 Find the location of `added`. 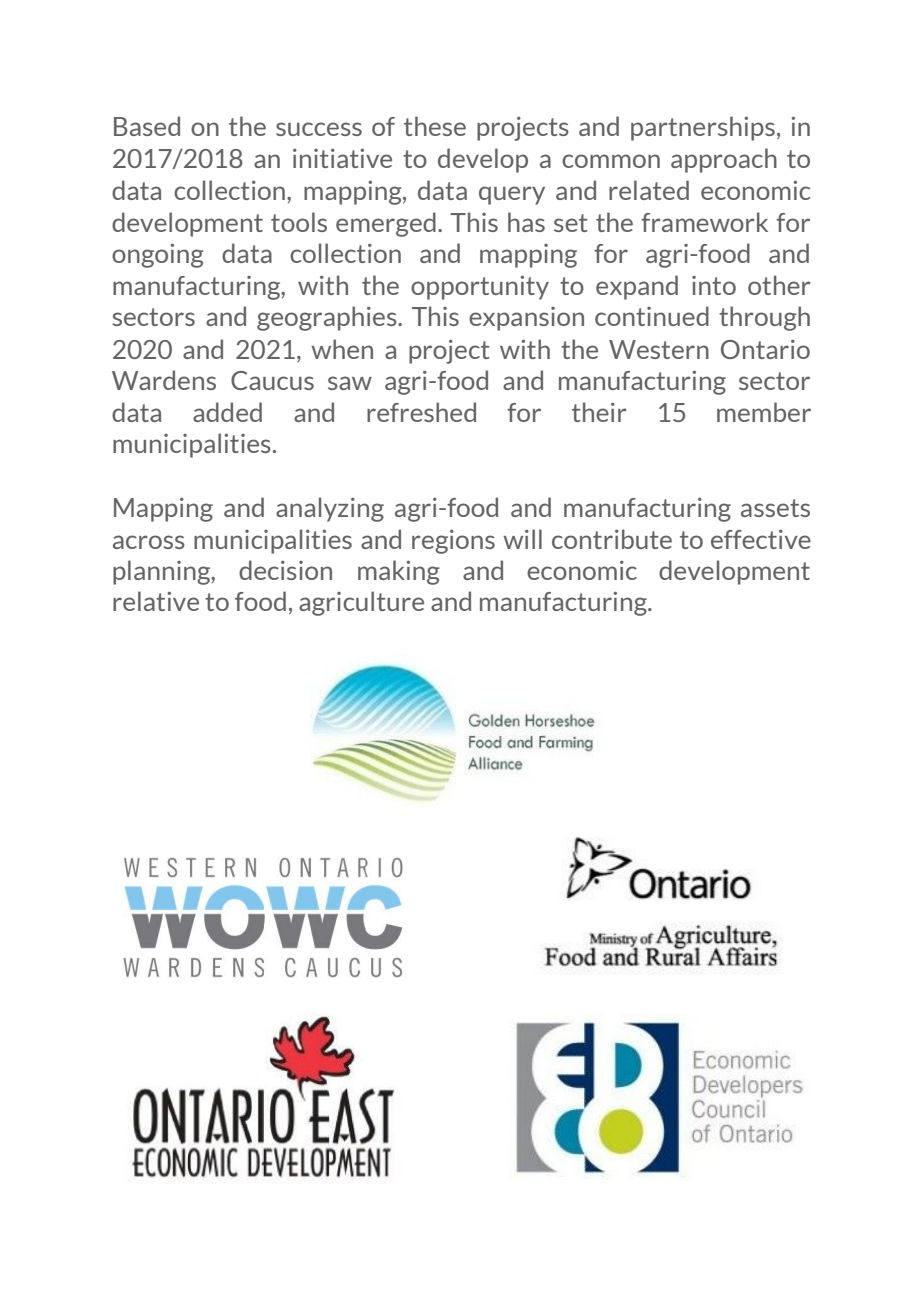

added is located at coordinates (227, 412).
